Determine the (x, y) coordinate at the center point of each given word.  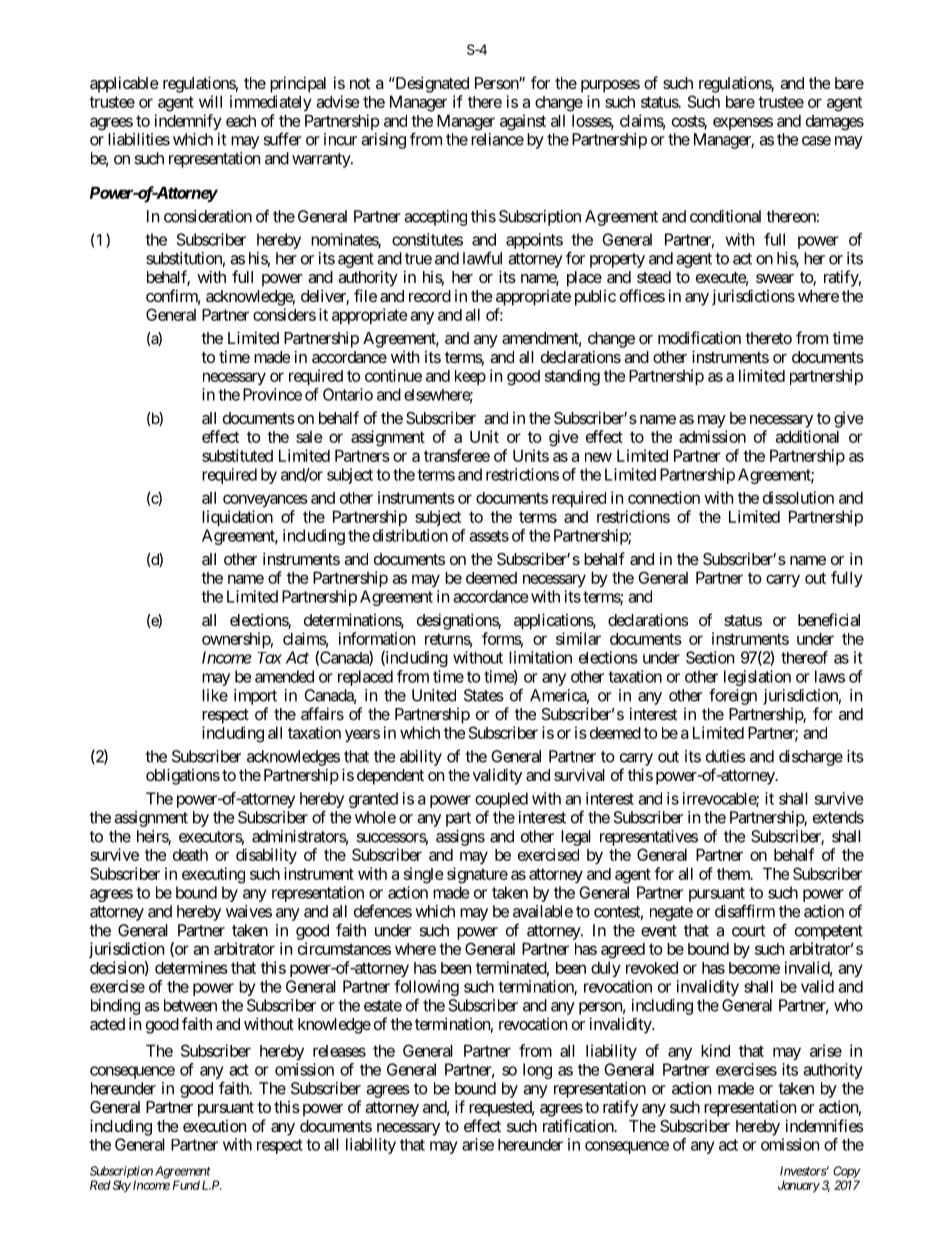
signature (477, 875)
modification (699, 337)
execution (214, 1126)
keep (470, 377)
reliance (497, 139)
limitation (540, 657)
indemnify (188, 122)
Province (272, 394)
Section (710, 657)
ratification (579, 1125)
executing (213, 875)
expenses (743, 123)
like (215, 695)
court (748, 931)
